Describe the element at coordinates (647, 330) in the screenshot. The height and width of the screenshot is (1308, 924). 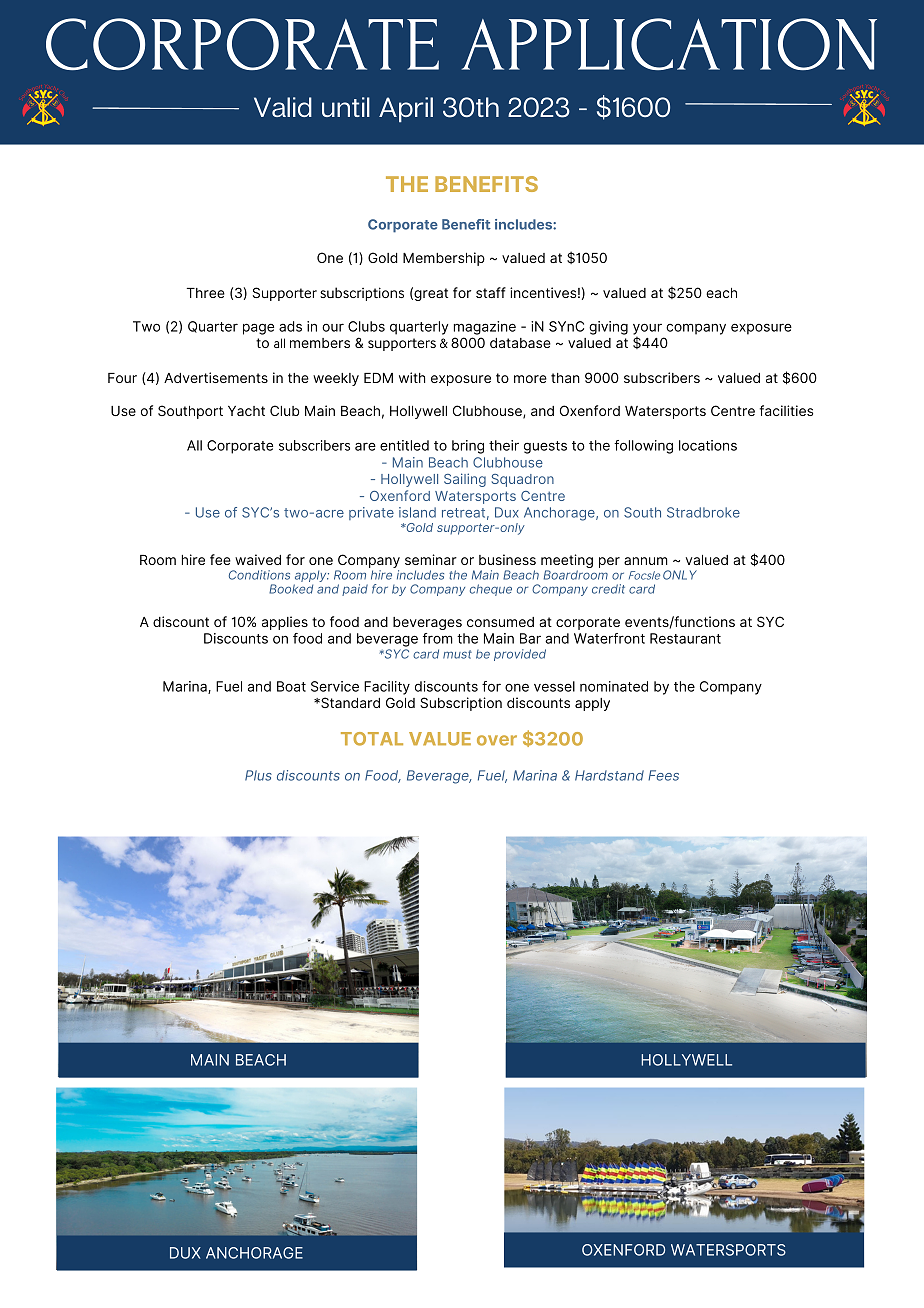
I see `your` at that location.
